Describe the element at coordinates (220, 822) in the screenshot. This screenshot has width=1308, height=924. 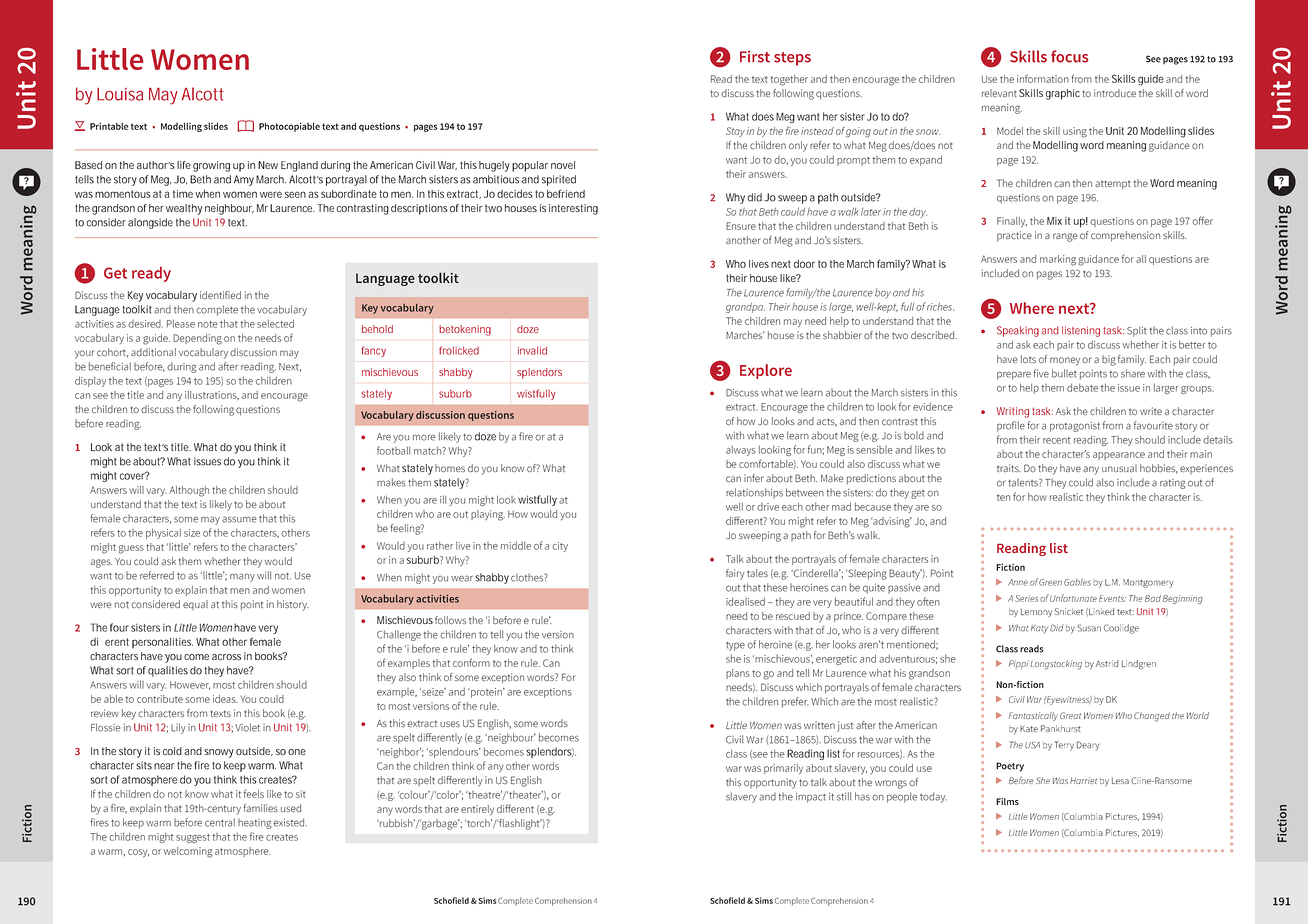
I see `central` at that location.
